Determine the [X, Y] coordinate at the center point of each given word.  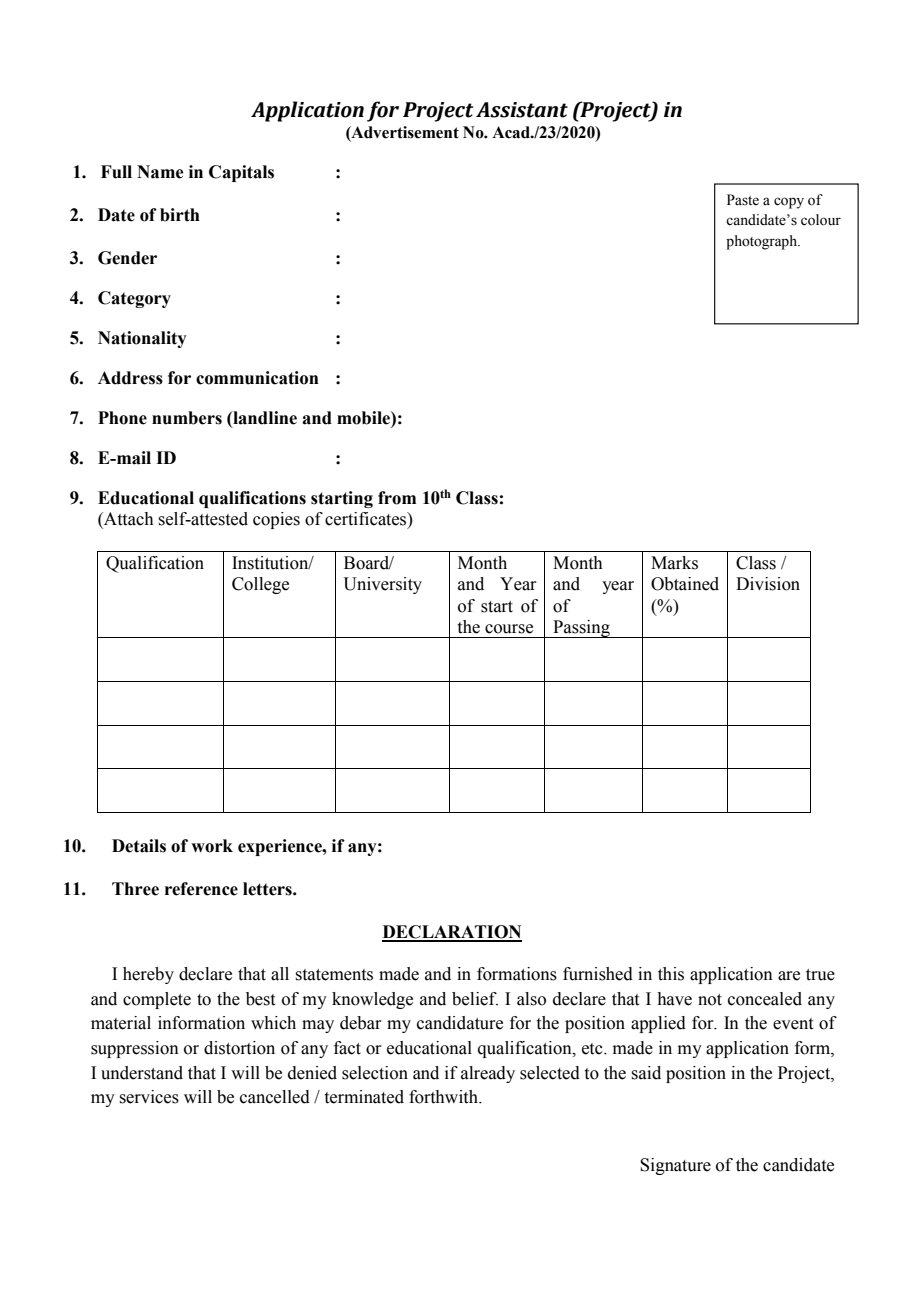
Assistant [522, 110]
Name [160, 172]
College [260, 585]
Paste [743, 200]
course [509, 629]
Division [768, 584]
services [149, 1097]
